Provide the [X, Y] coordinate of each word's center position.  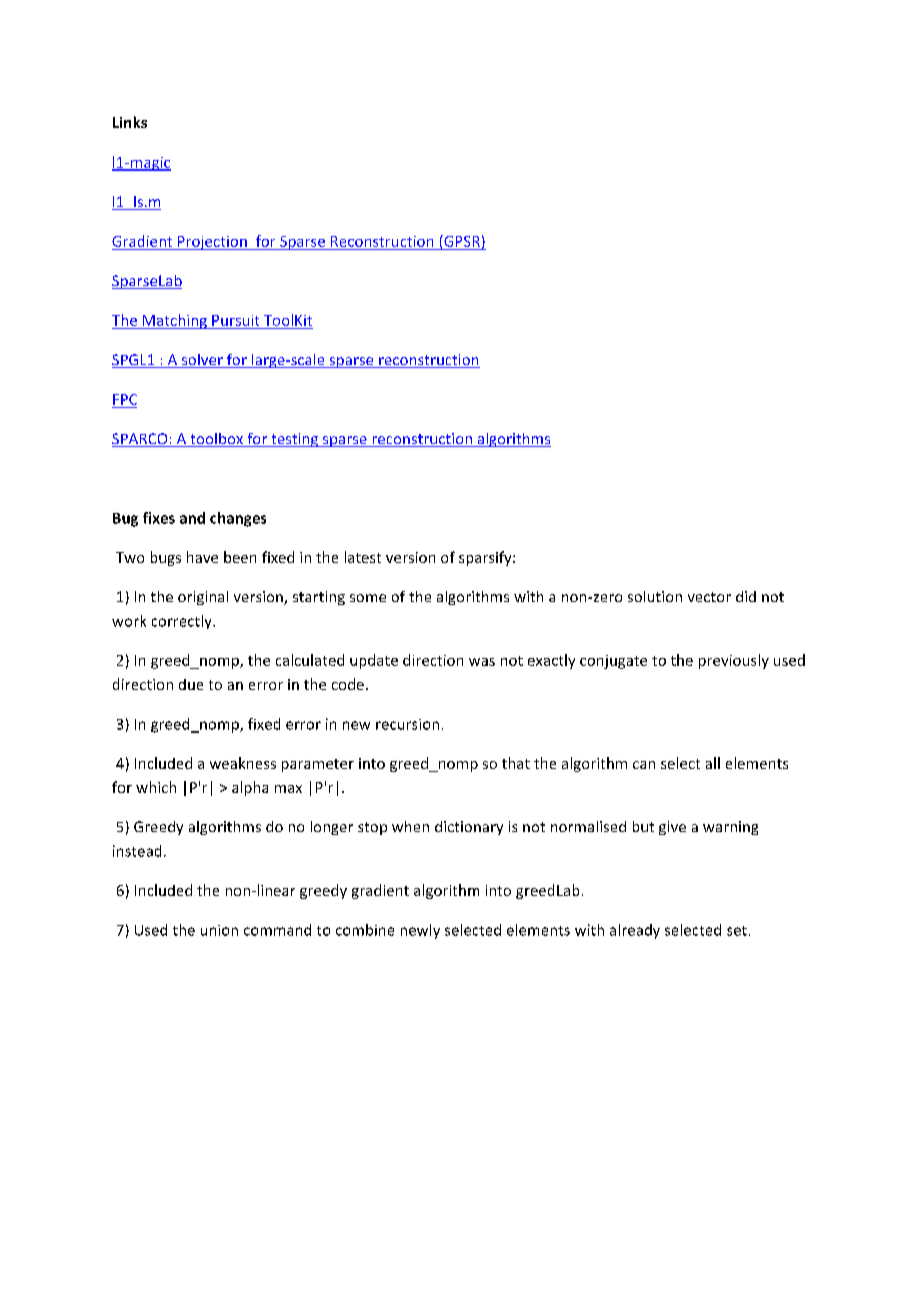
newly [420, 931]
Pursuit [235, 320]
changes [238, 519]
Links [130, 122]
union [219, 930]
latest [363, 557]
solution [655, 596]
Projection [212, 243]
